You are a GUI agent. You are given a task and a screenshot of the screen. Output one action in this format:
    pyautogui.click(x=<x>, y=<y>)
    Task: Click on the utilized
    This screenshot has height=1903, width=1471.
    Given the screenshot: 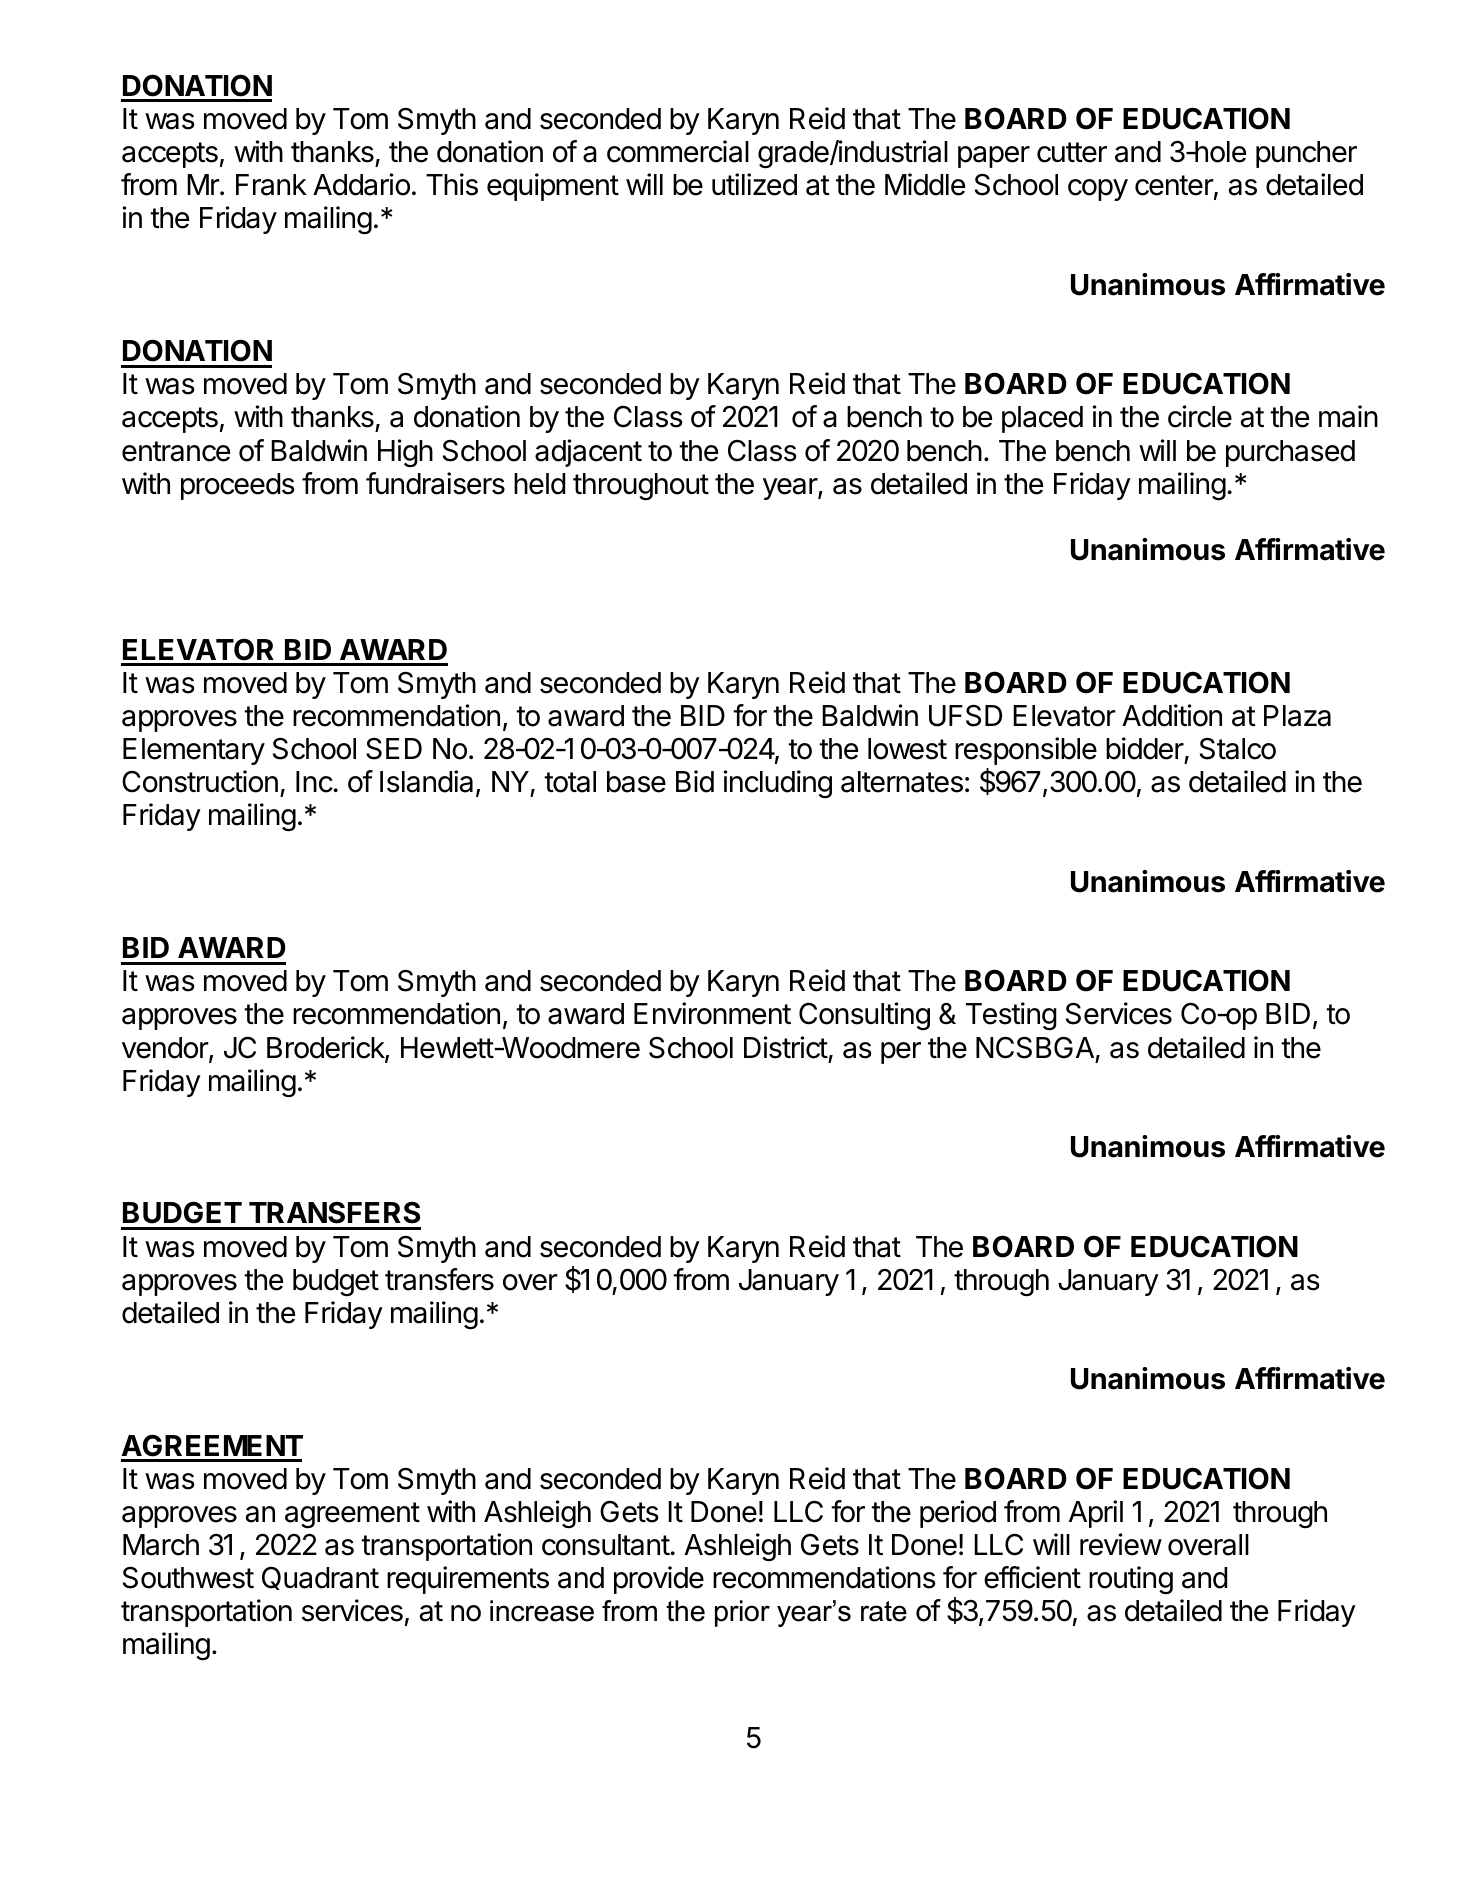 What is the action you would take?
    pyautogui.click(x=754, y=184)
